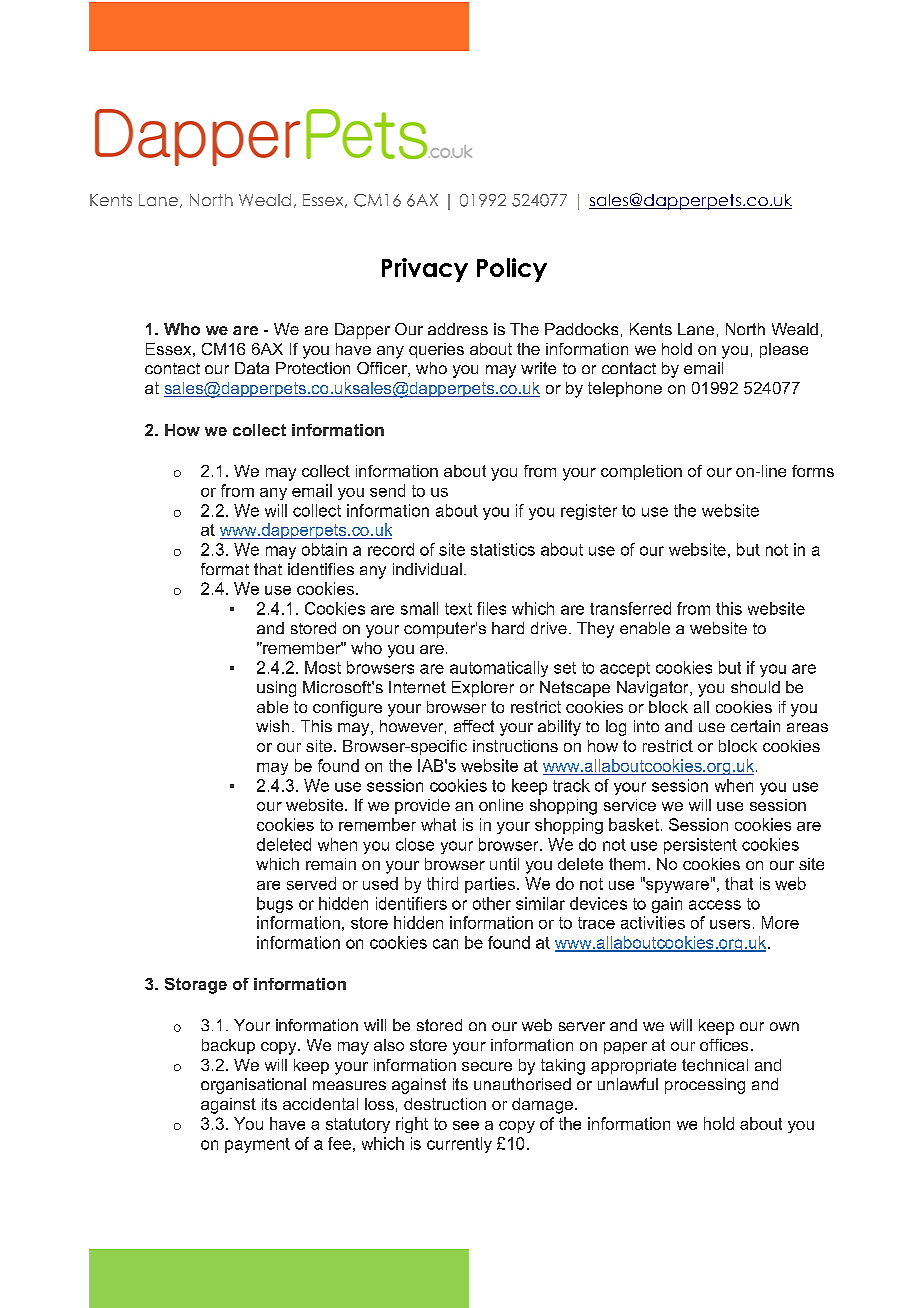  Describe the element at coordinates (272, 726) in the screenshot. I see `wish` at that location.
